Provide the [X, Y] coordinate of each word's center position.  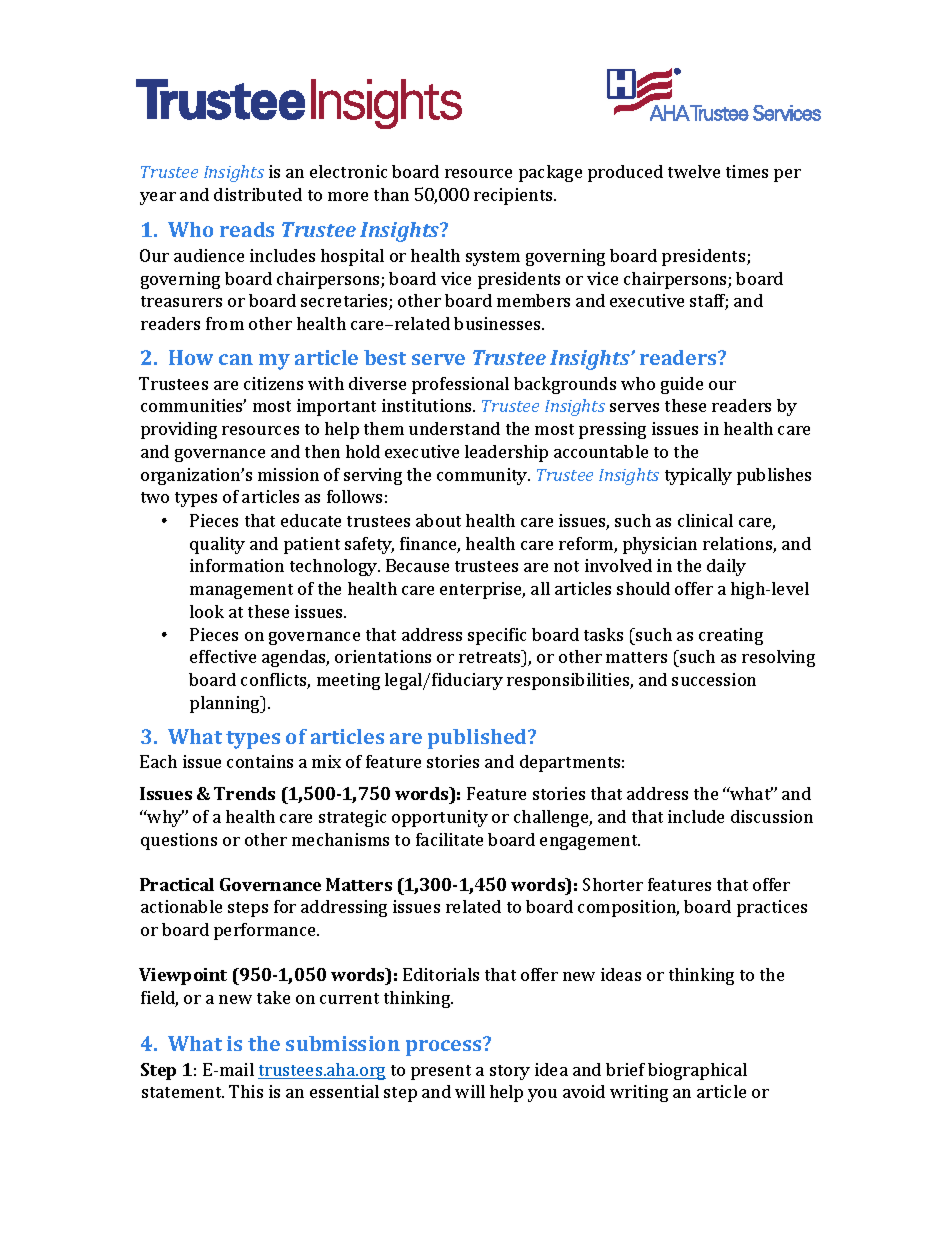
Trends [244, 793]
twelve [694, 171]
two [155, 497]
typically [698, 476]
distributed [258, 194]
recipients [514, 196]
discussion [772, 816]
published [479, 739]
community [483, 476]
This [246, 1091]
